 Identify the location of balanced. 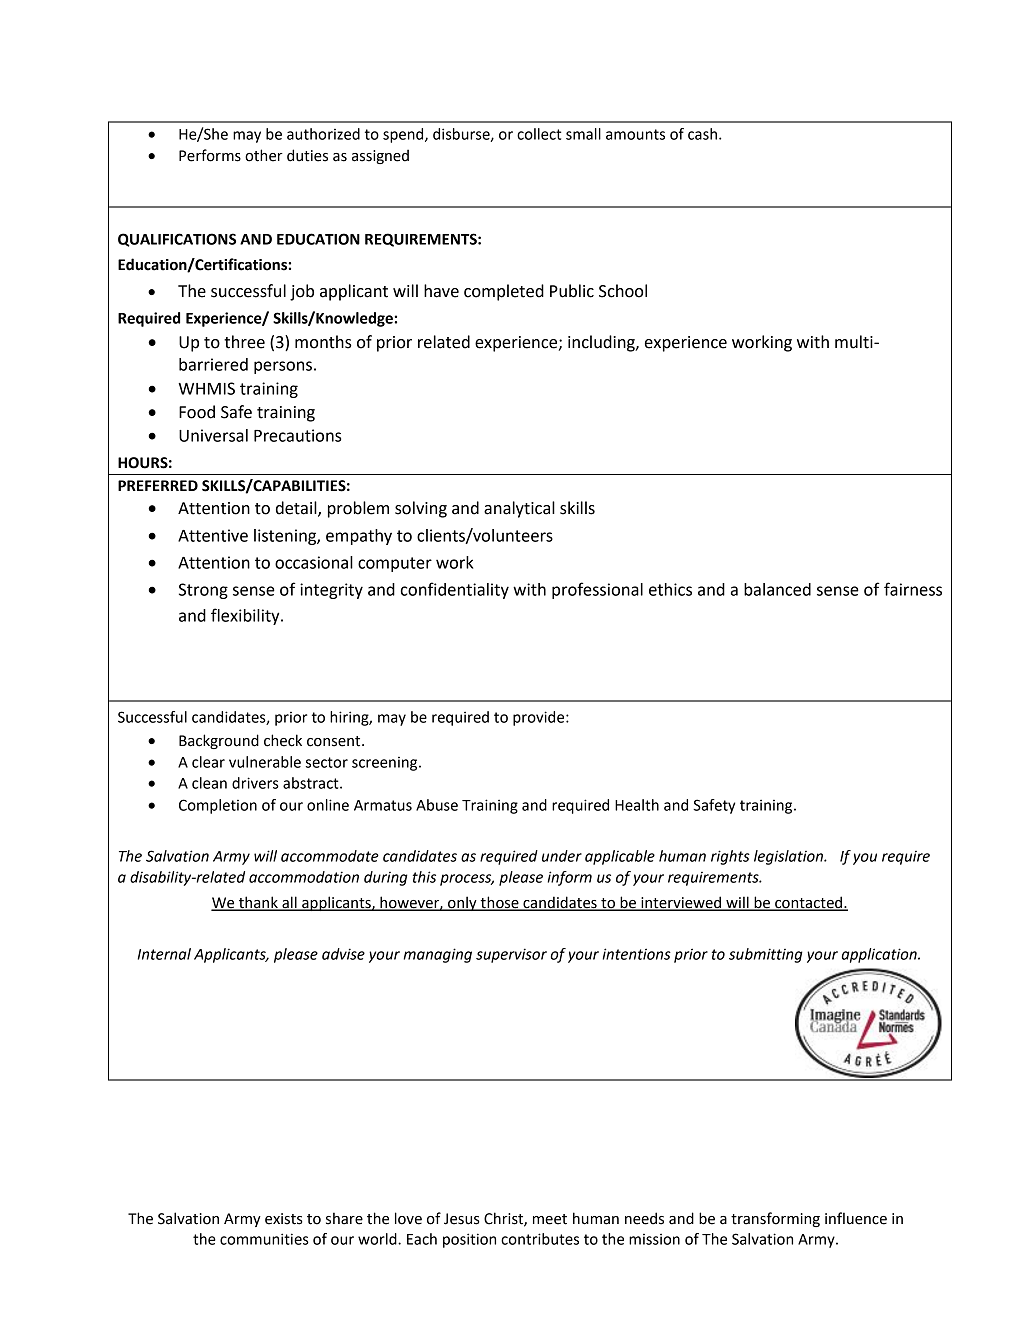
(777, 589).
